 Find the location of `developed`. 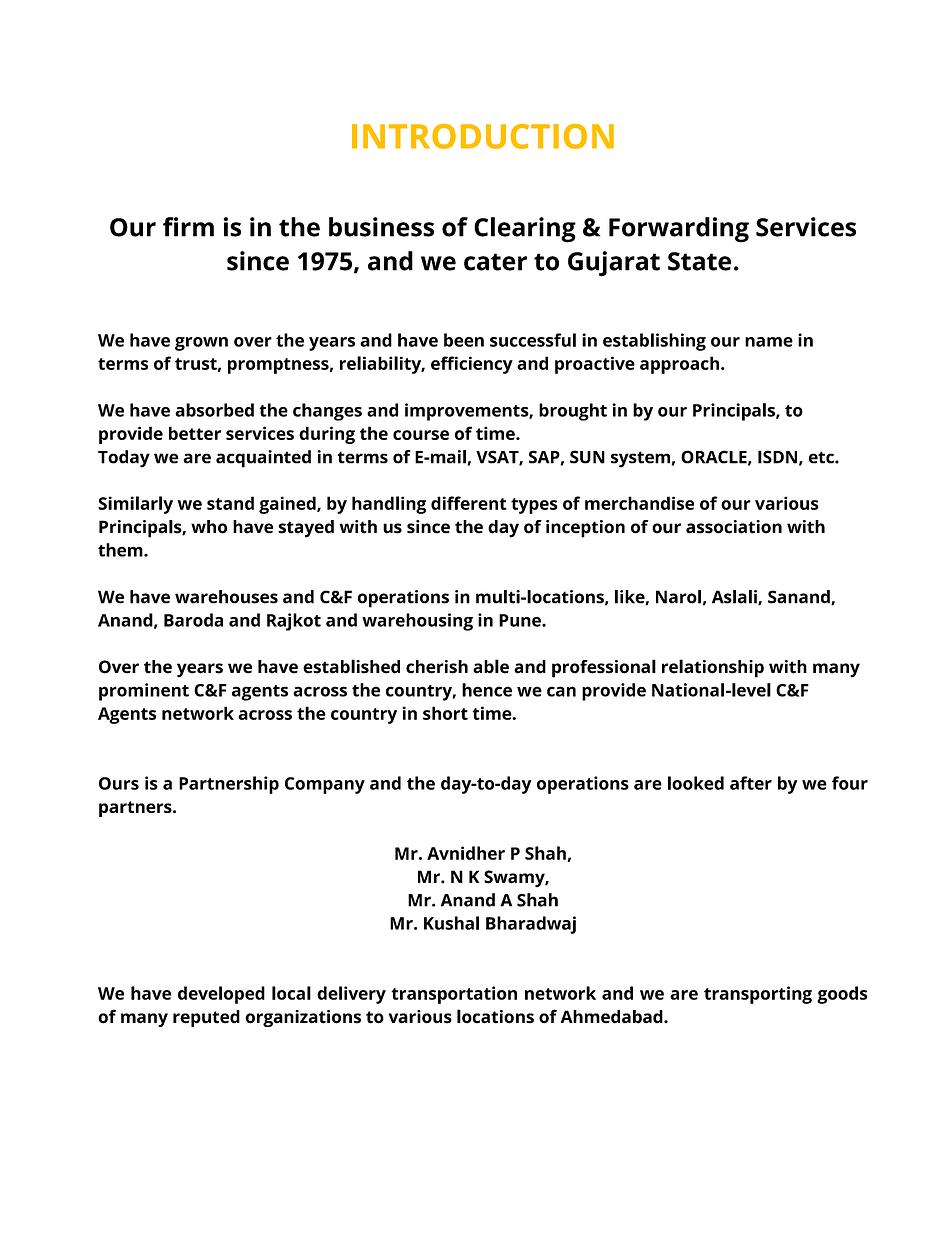

developed is located at coordinates (221, 995).
